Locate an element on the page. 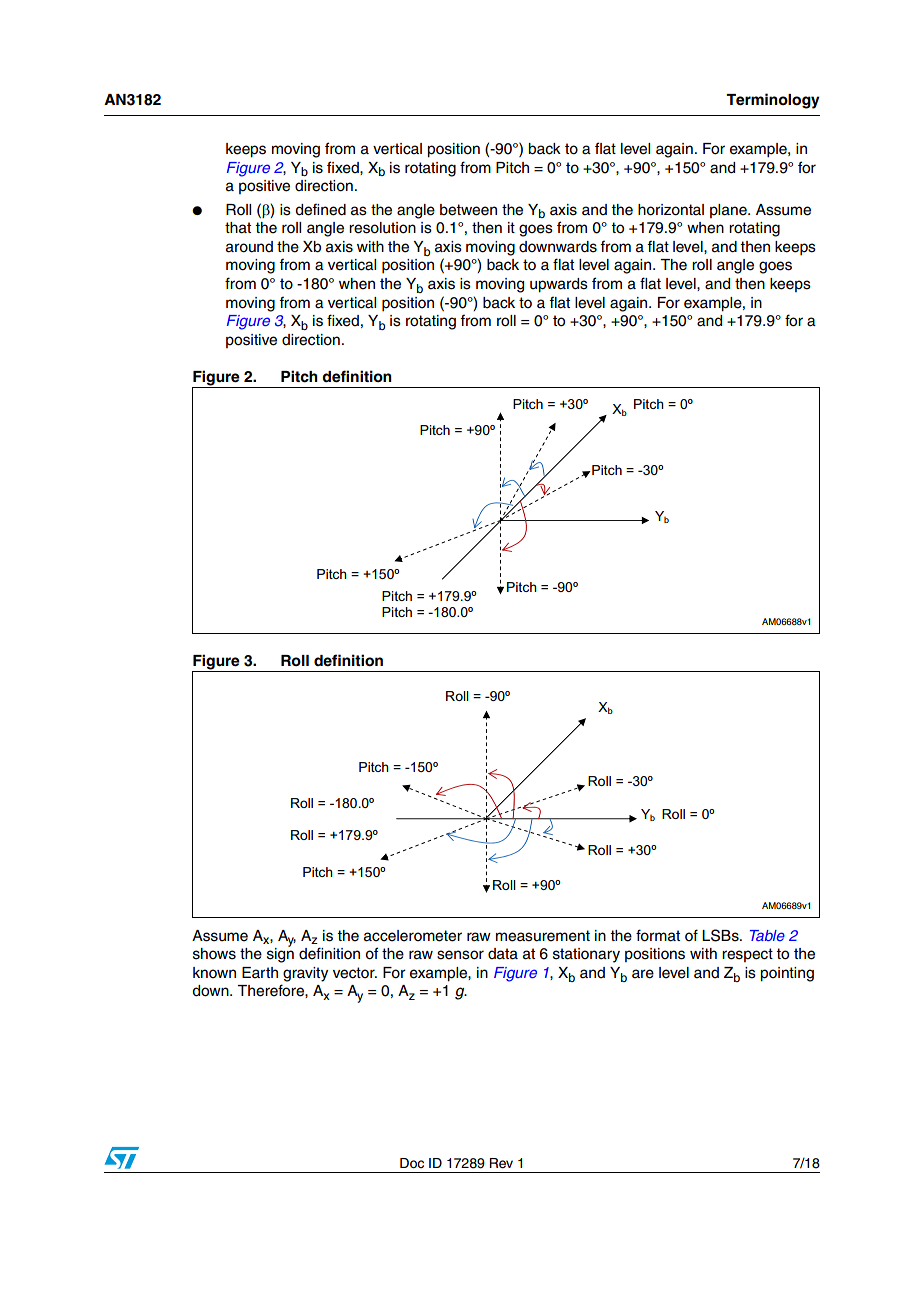  Doc is located at coordinates (412, 1163).
